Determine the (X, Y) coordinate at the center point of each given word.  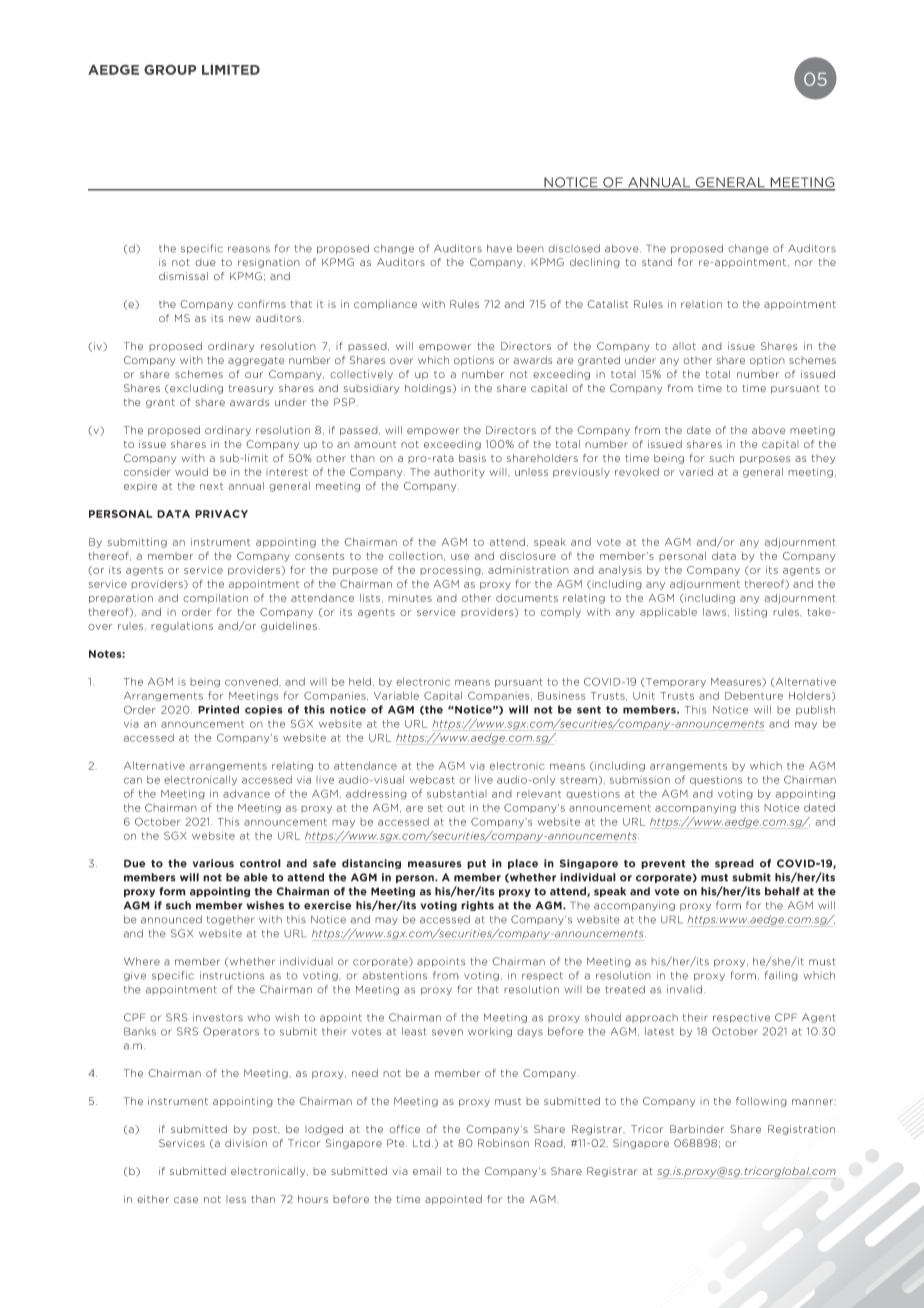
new (240, 319)
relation (701, 304)
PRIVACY (221, 514)
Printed (218, 709)
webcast (432, 779)
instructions (232, 975)
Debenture (754, 695)
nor (804, 263)
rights (477, 906)
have (499, 248)
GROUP (170, 70)
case (186, 1200)
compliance (385, 304)
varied (696, 472)
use (460, 557)
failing (781, 976)
